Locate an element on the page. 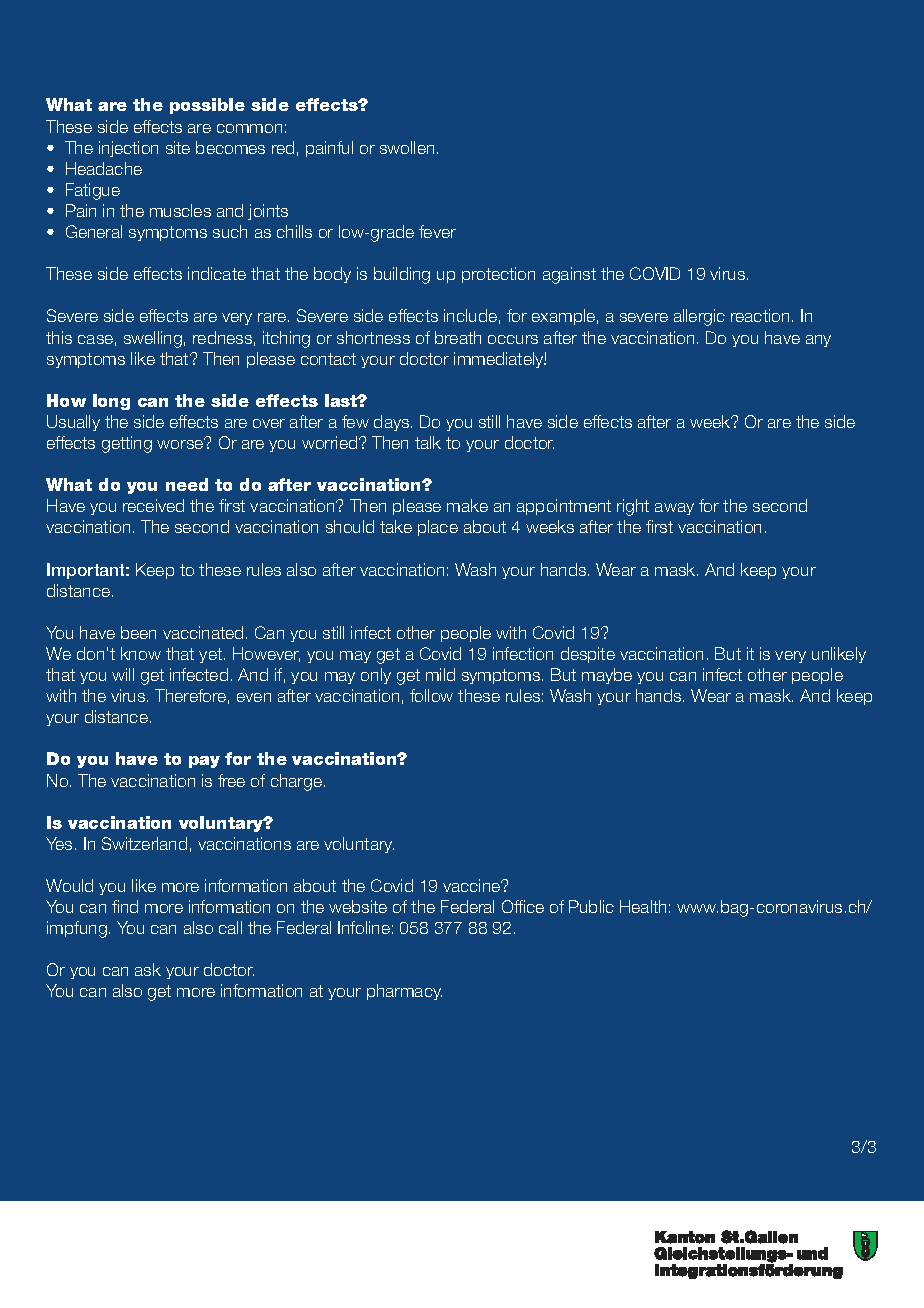 The height and width of the document is (1308, 924). swelling is located at coordinates (153, 339).
